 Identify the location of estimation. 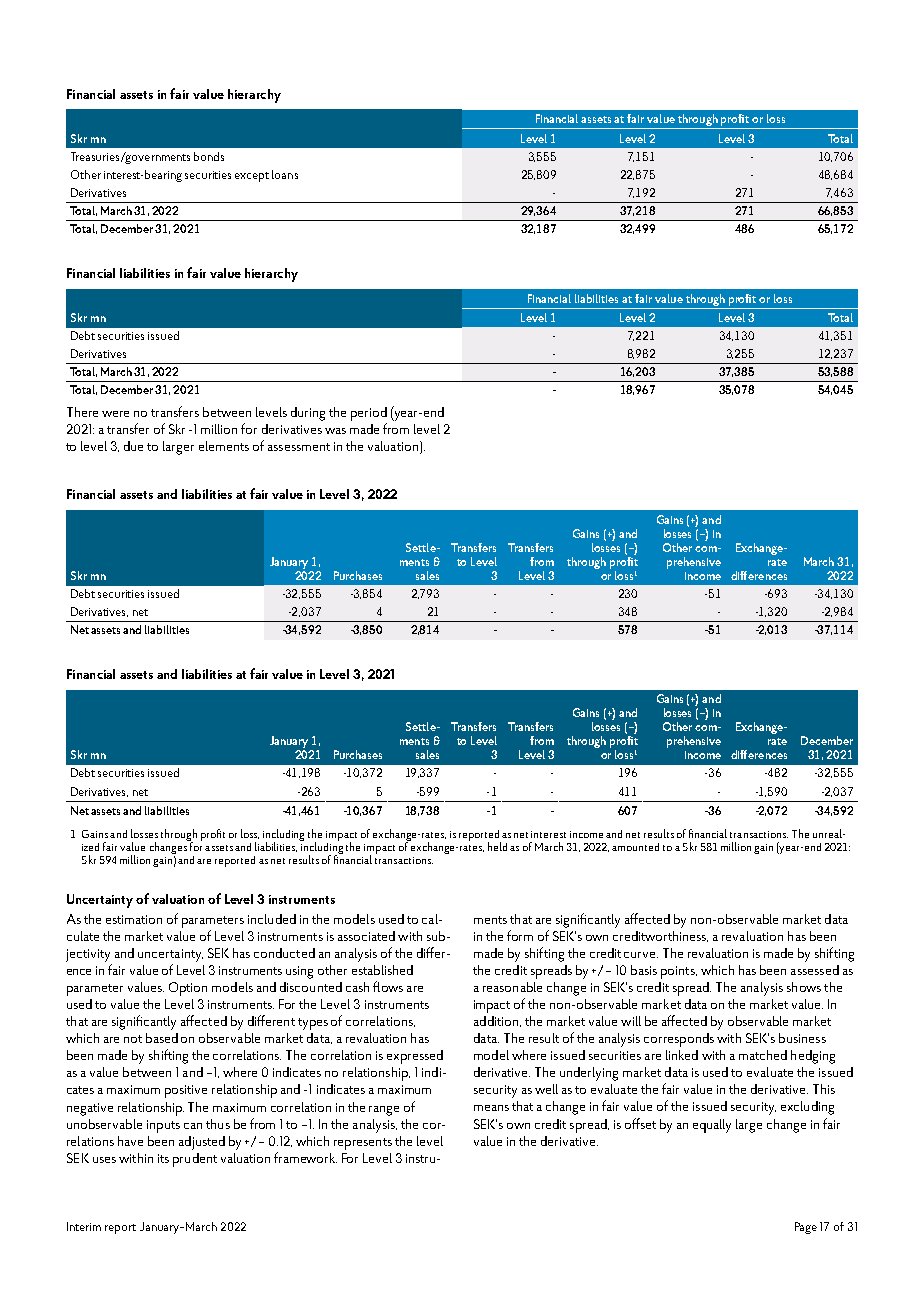
(134, 919).
